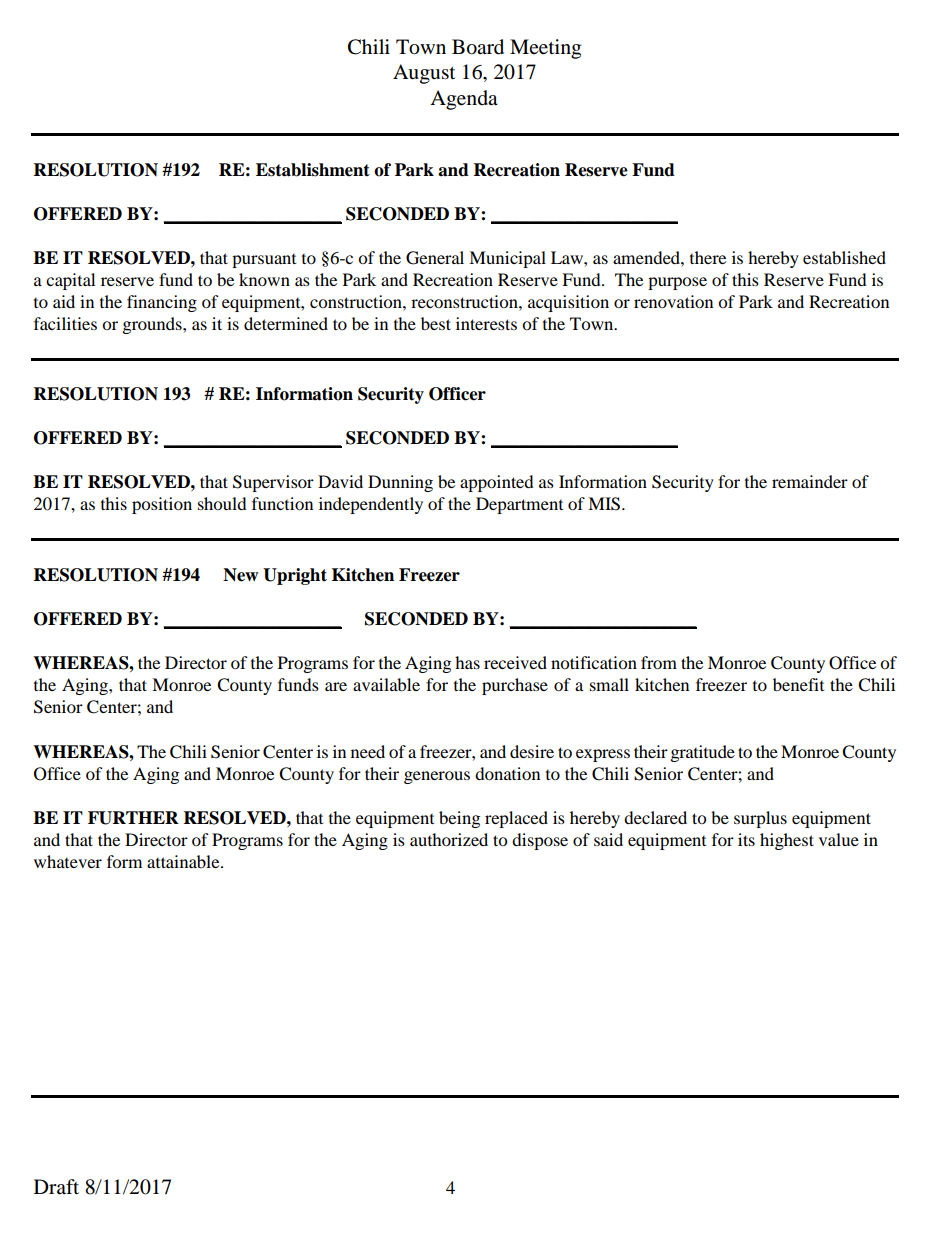 This document has height=1233, width=952. What do you see at coordinates (449, 839) in the document?
I see `authorized` at bounding box center [449, 839].
